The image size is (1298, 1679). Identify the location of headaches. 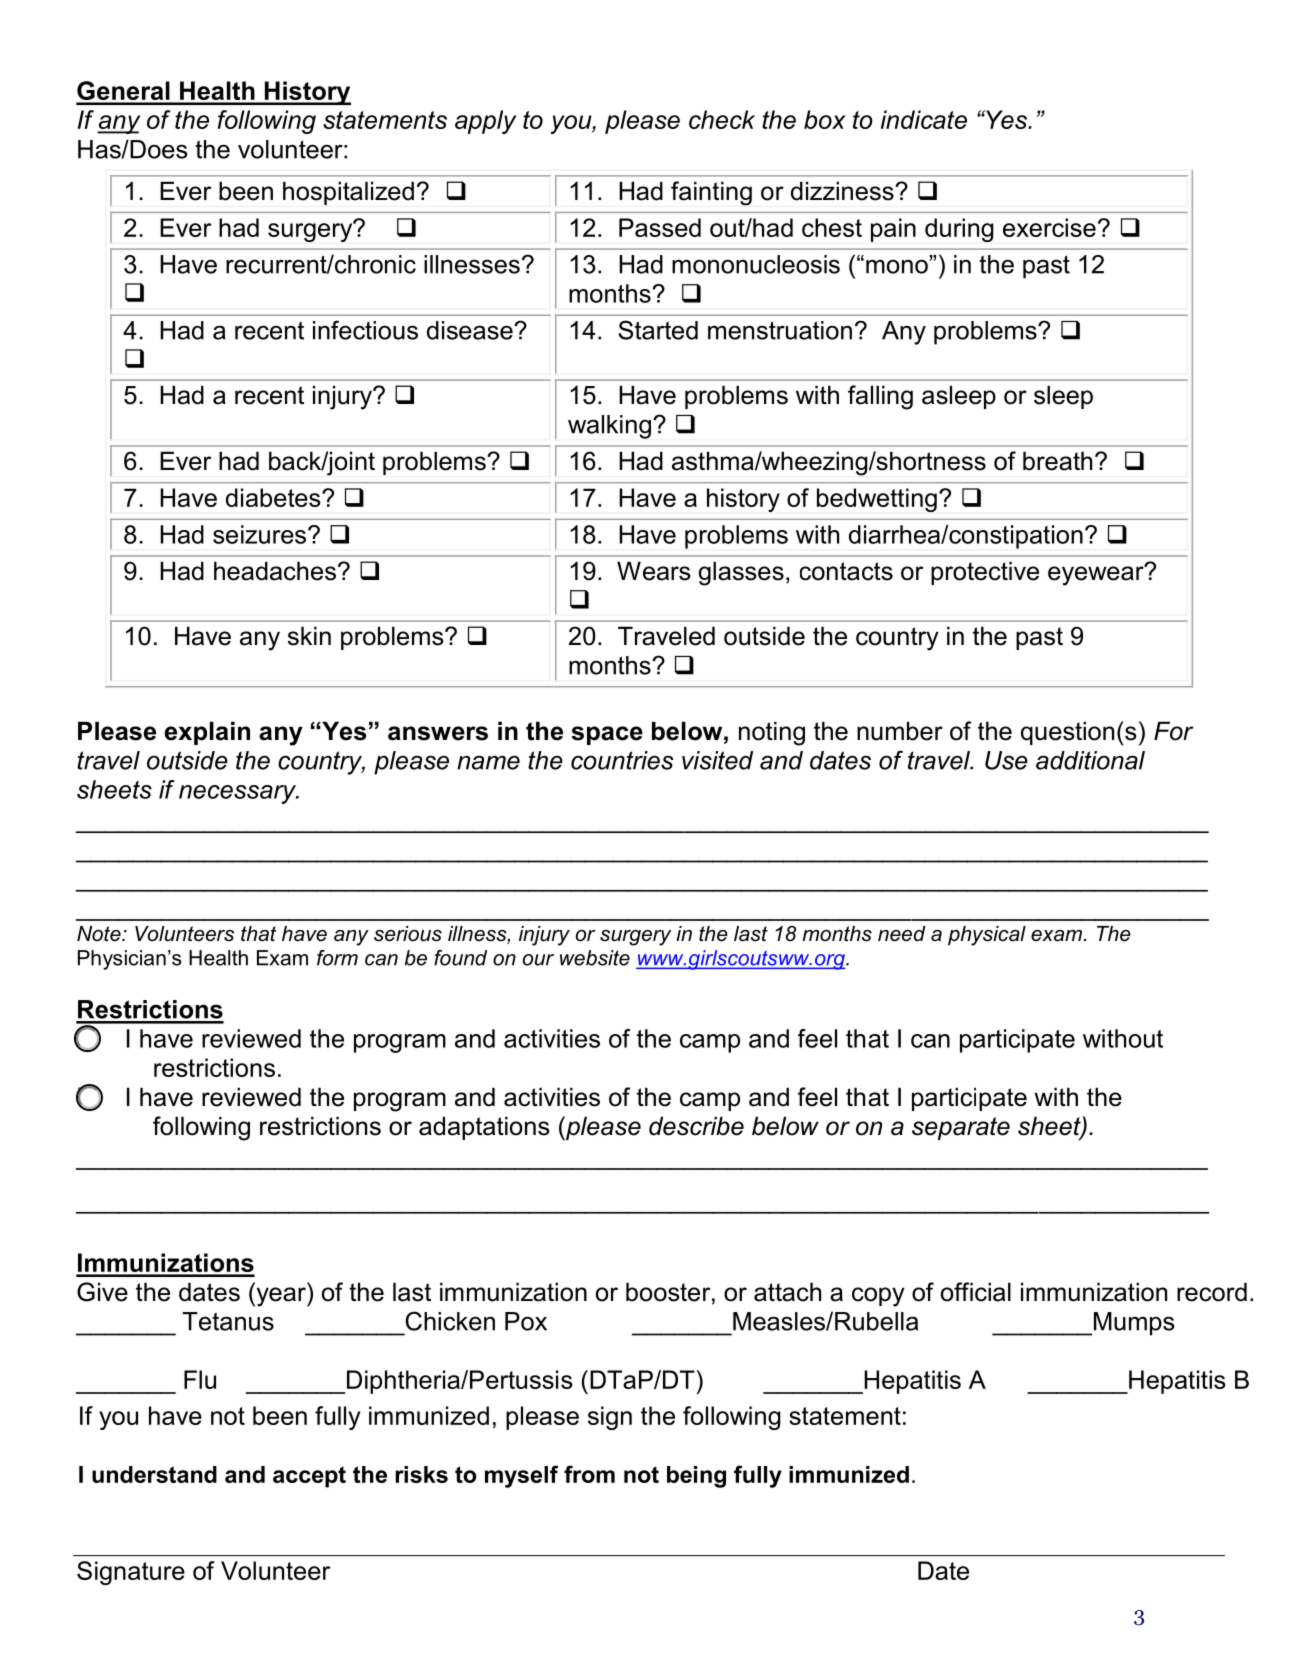
(275, 571).
